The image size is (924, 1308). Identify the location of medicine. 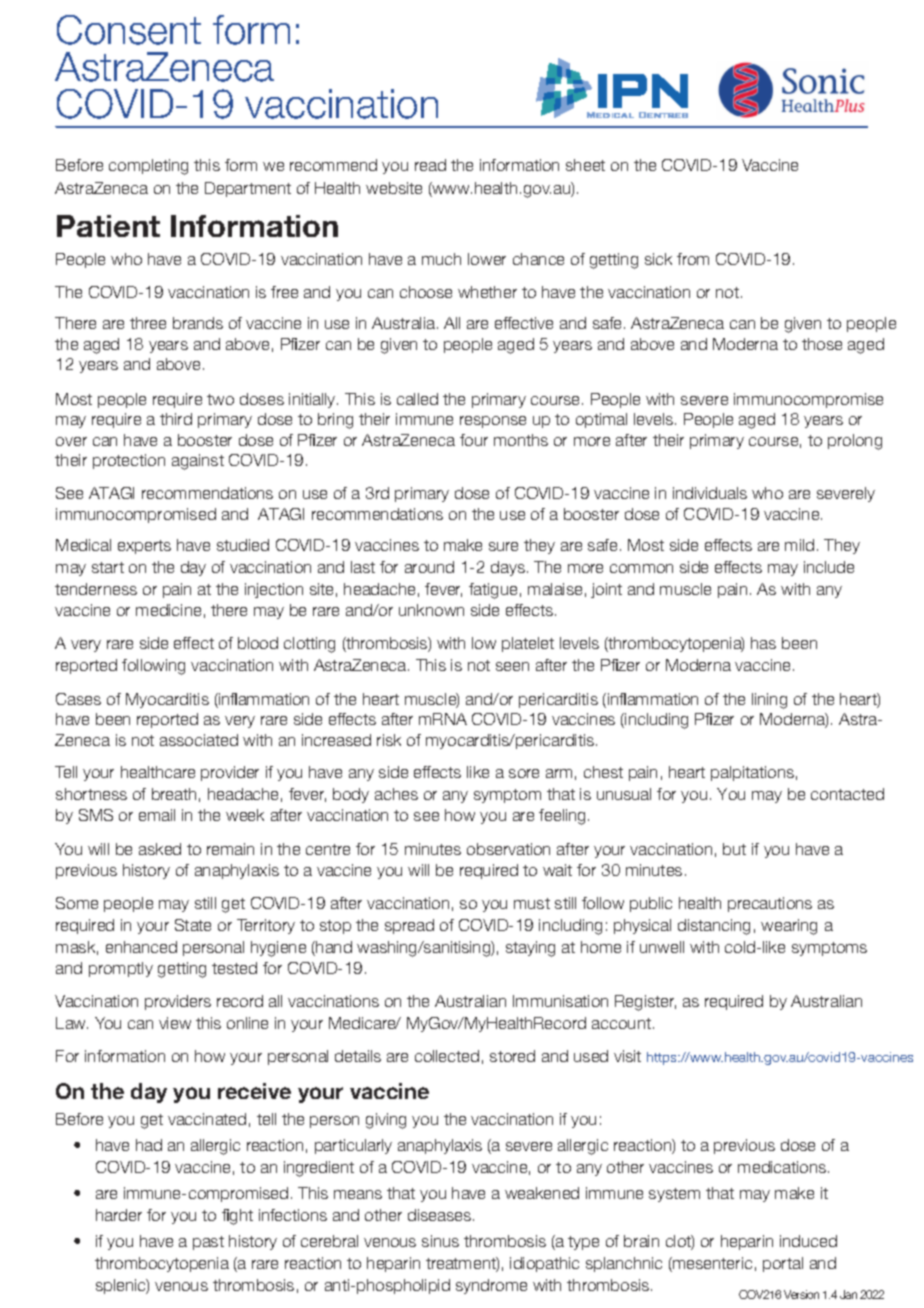
(168, 610).
